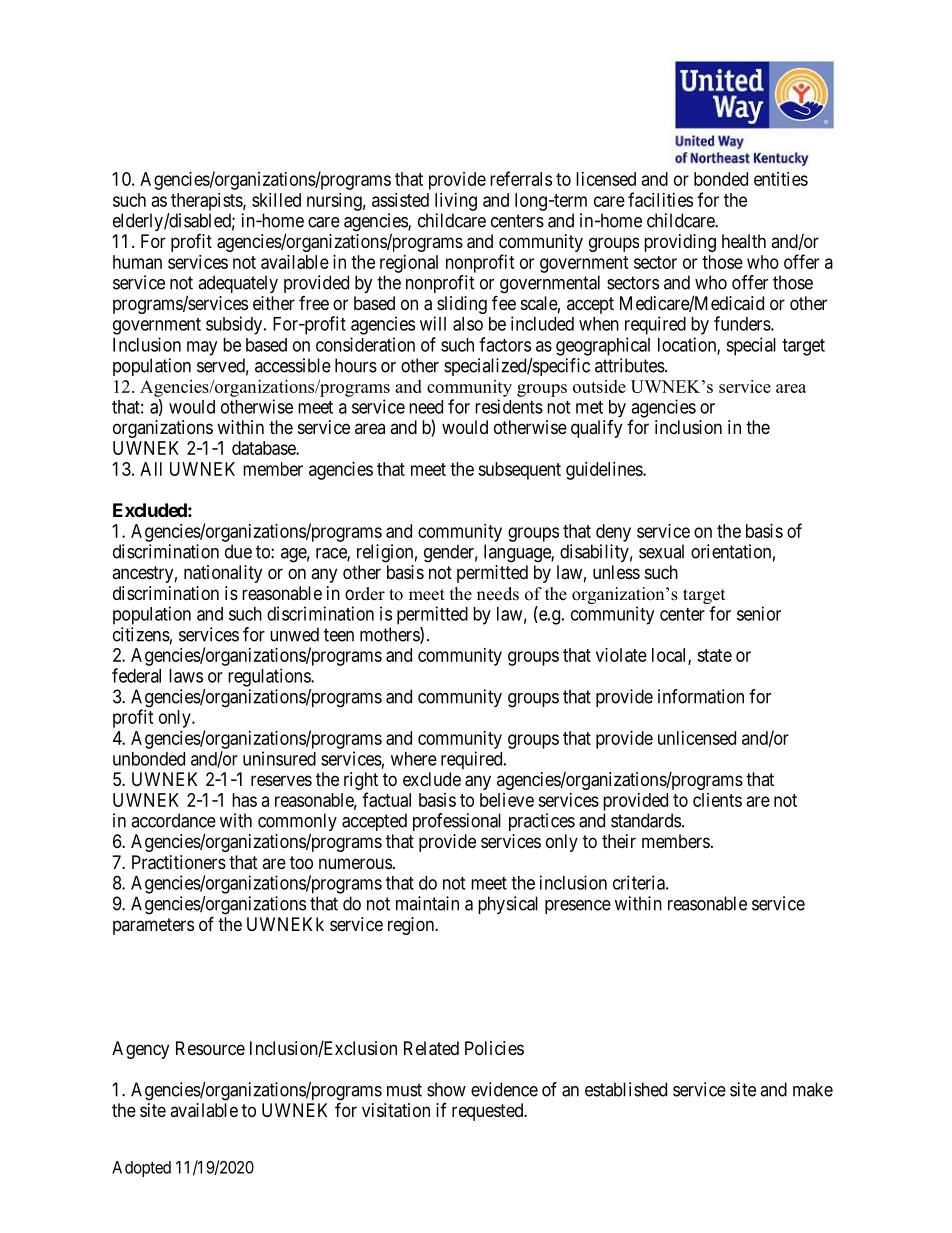 The image size is (952, 1233). Describe the element at coordinates (186, 676) in the screenshot. I see `laws` at that location.
